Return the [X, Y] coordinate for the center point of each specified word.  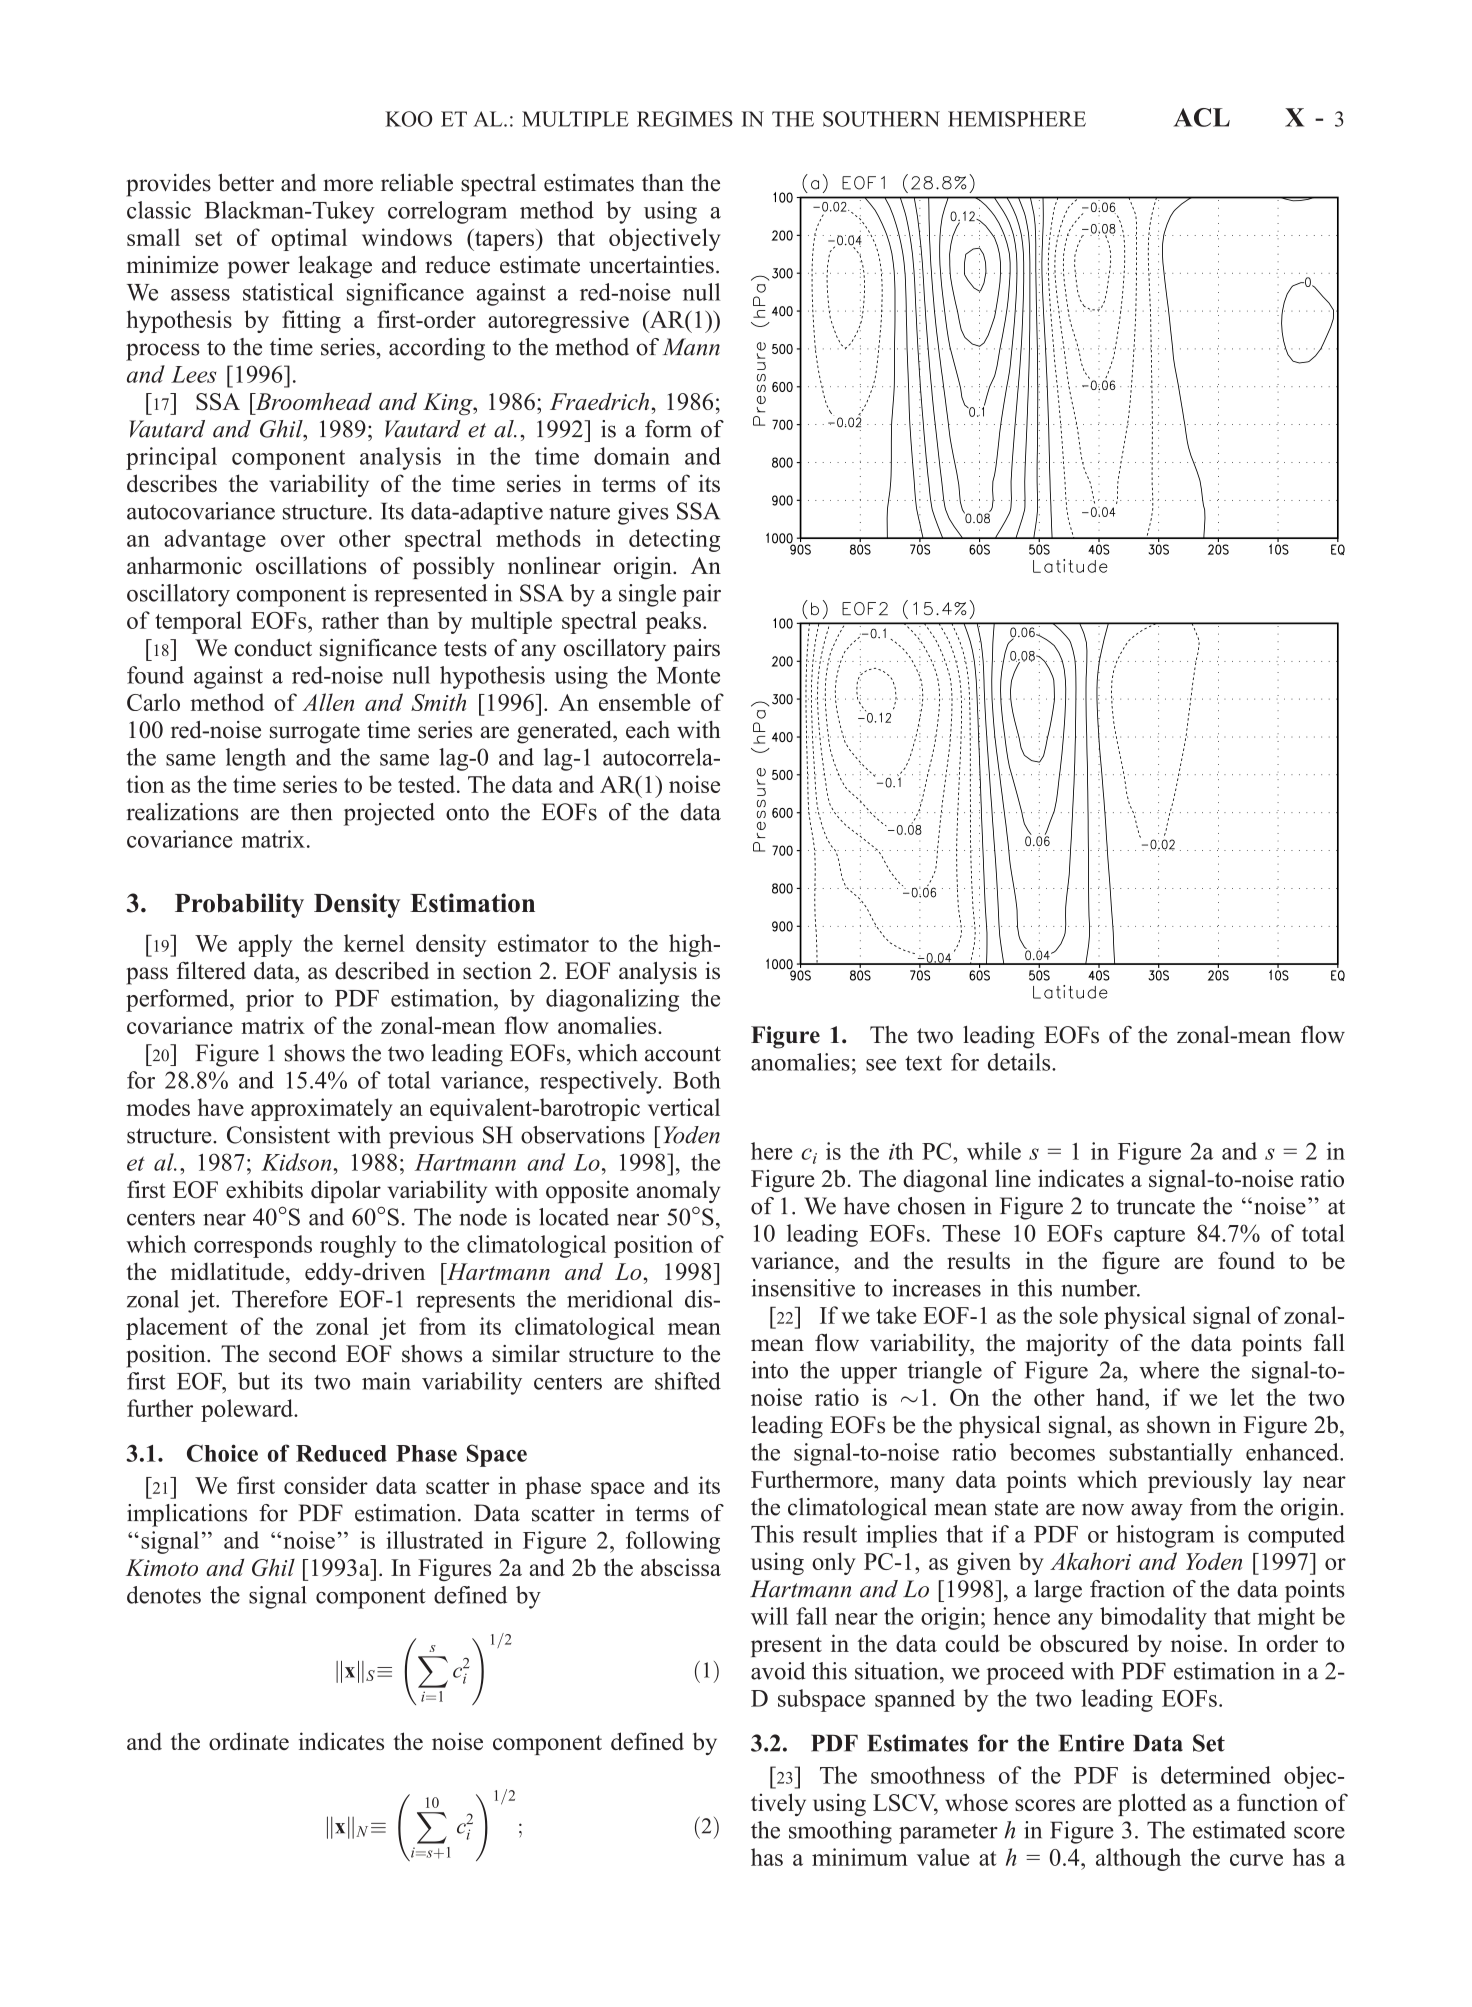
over [303, 541]
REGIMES [685, 119]
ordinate [249, 1741]
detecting [674, 540]
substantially [1171, 1454]
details [1020, 1062]
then [311, 812]
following [673, 1542]
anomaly [678, 1191]
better [246, 183]
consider [326, 1485]
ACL [1202, 117]
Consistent [278, 1135]
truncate [1156, 1207]
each [648, 730]
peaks [673, 622]
